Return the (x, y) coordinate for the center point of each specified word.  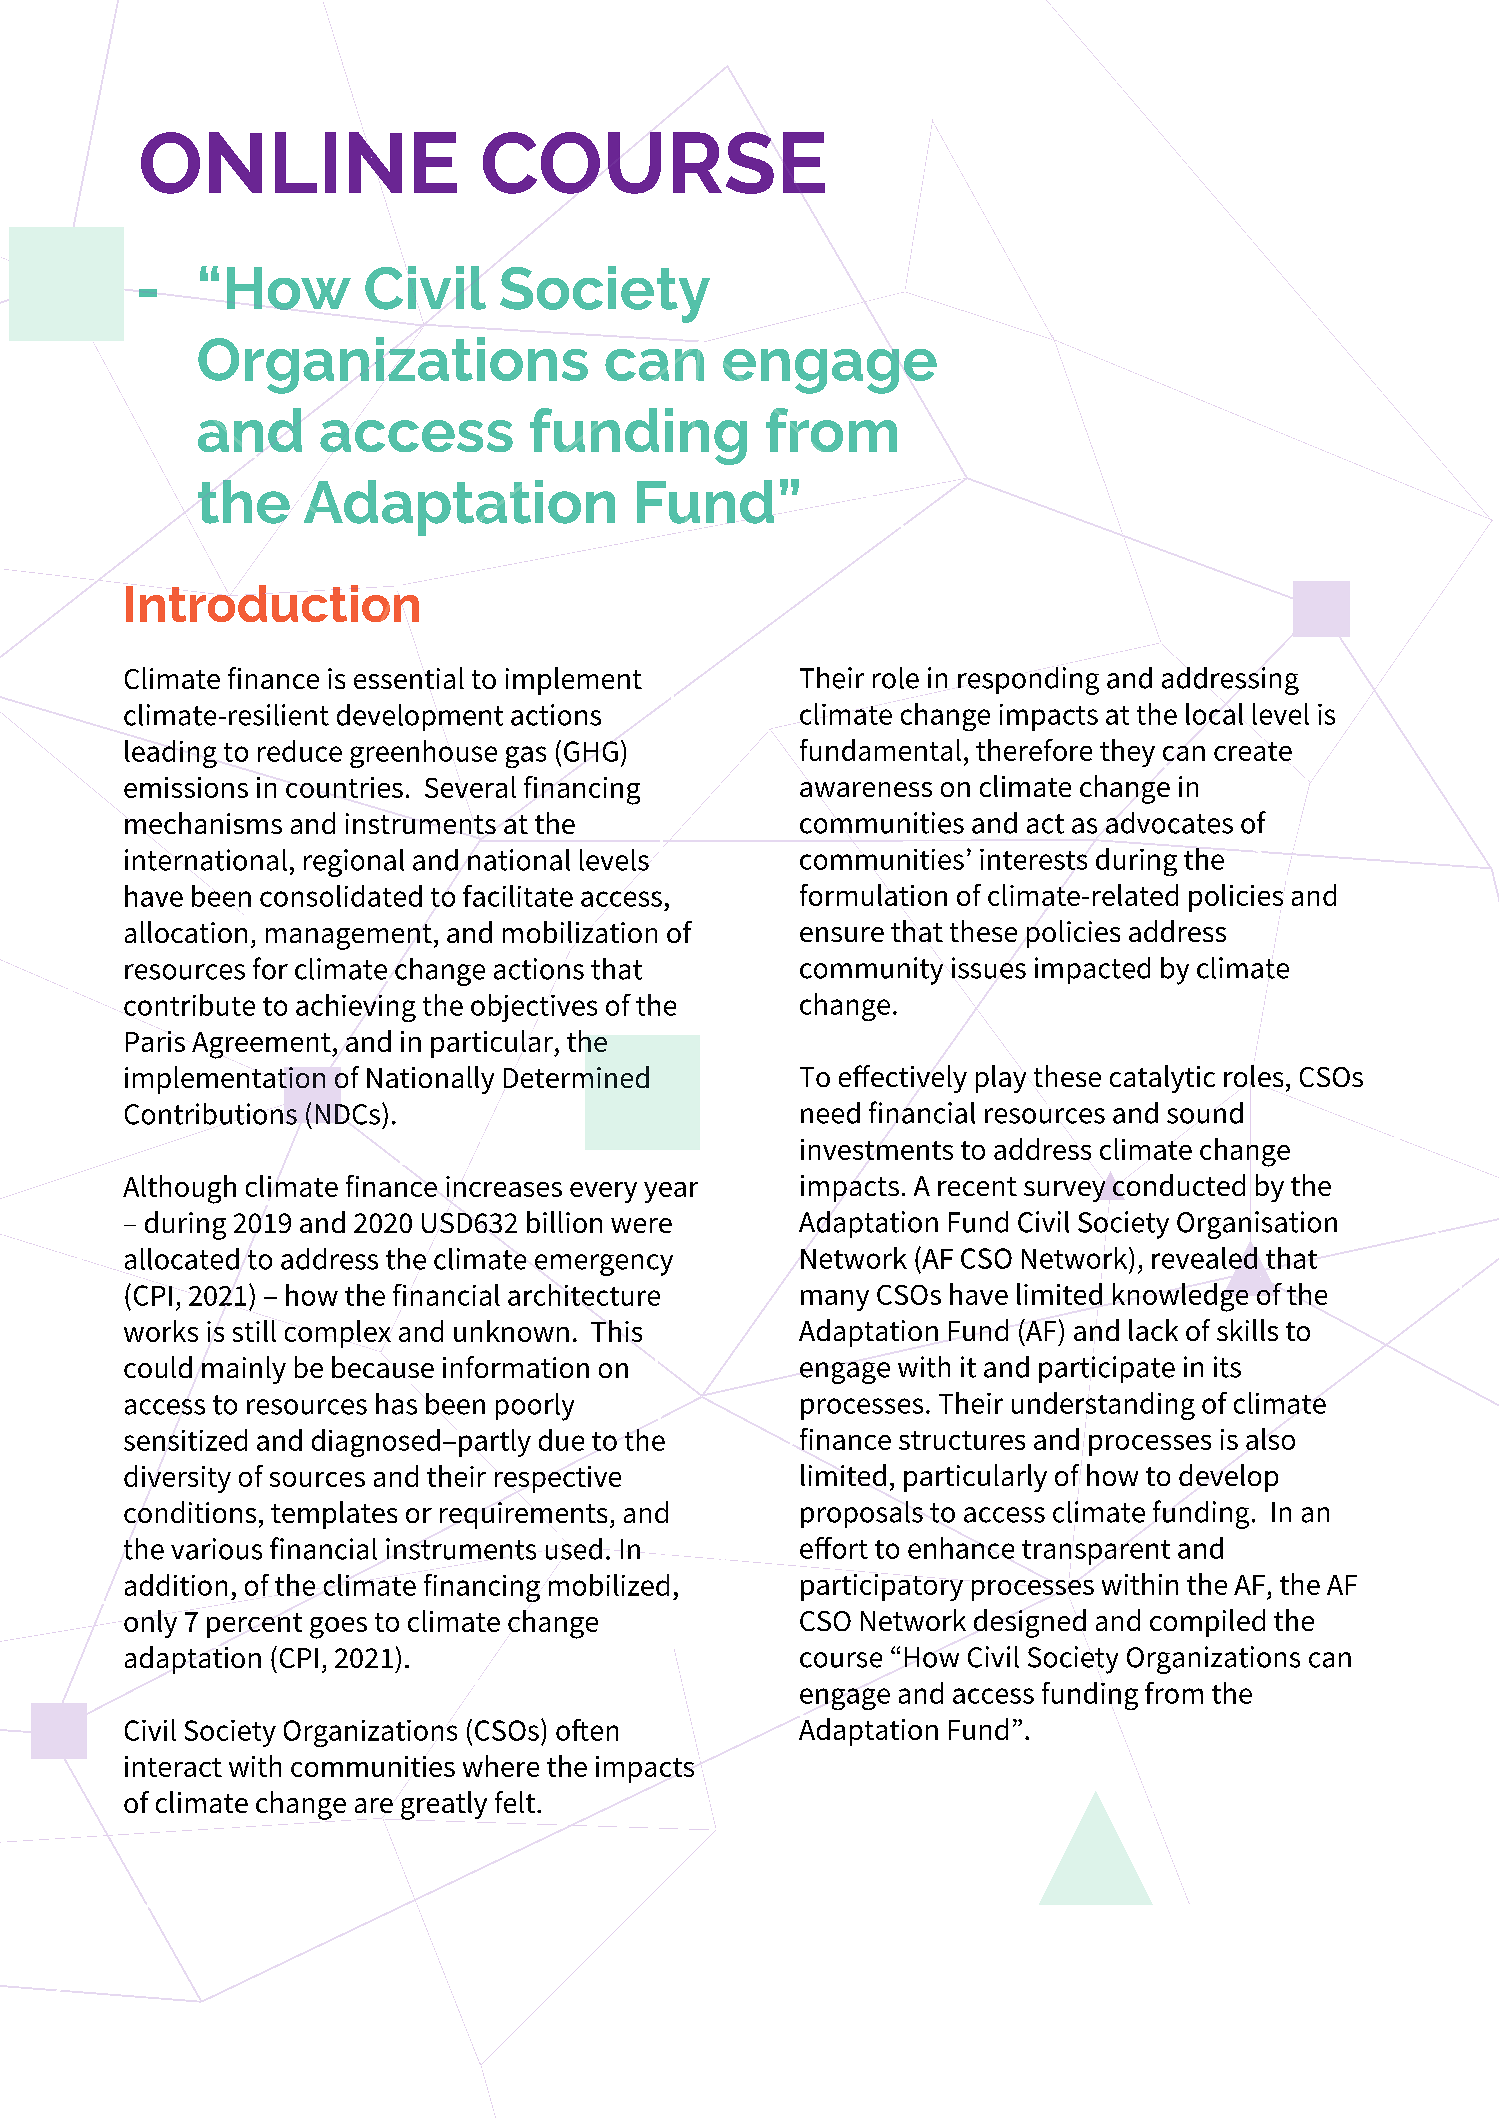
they (1127, 753)
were (641, 1225)
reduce (300, 751)
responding (1028, 681)
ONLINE (299, 163)
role (896, 678)
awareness (866, 789)
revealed (1204, 1258)
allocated (182, 1259)
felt (516, 1802)
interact (173, 1766)
